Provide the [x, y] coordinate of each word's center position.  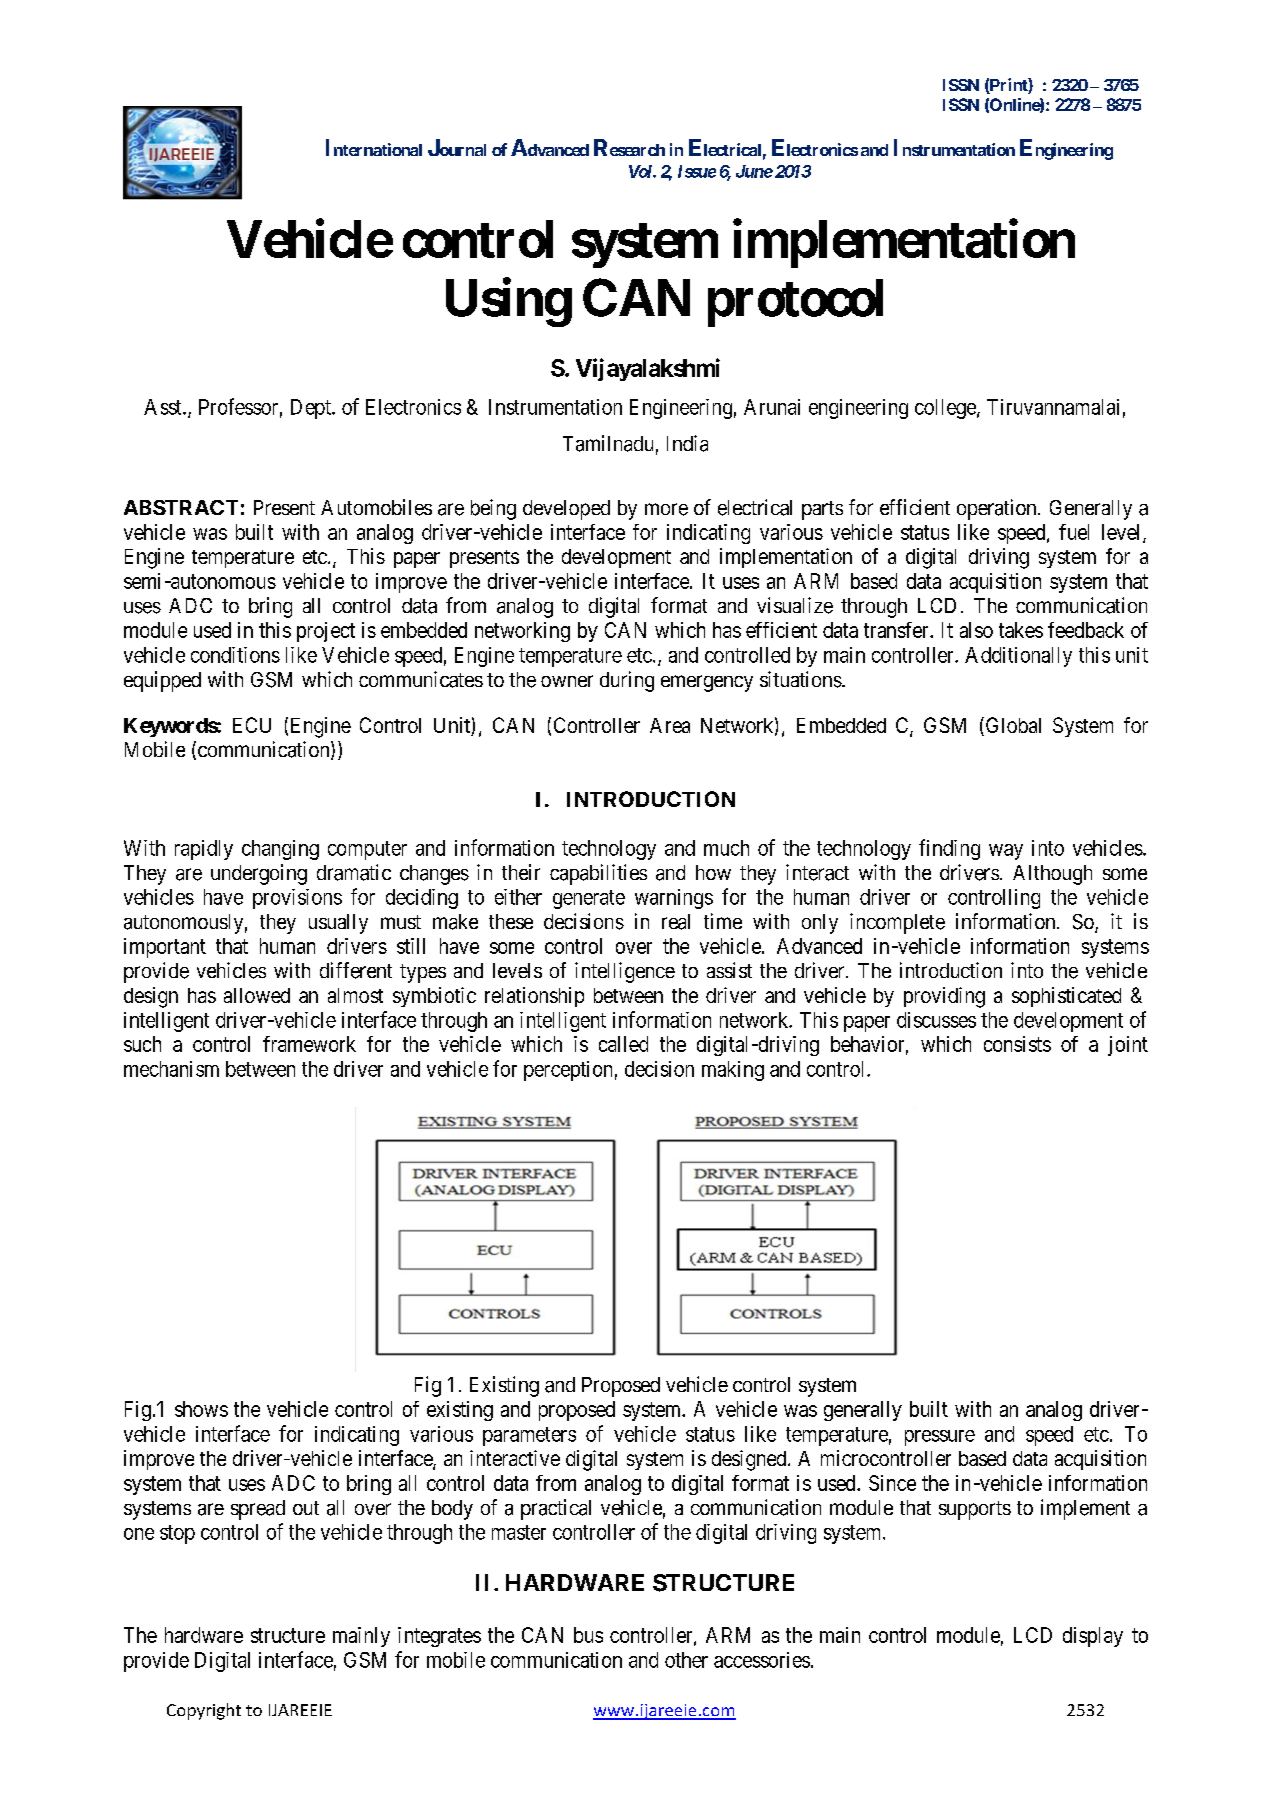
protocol [795, 303]
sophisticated [1066, 997]
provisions [297, 899]
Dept [312, 409]
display [1093, 1637]
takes [1021, 630]
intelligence [625, 972]
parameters [529, 1436]
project [326, 632]
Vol [641, 171]
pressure [940, 1438]
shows [201, 1409]
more [666, 509]
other [686, 1660]
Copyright [204, 1711]
